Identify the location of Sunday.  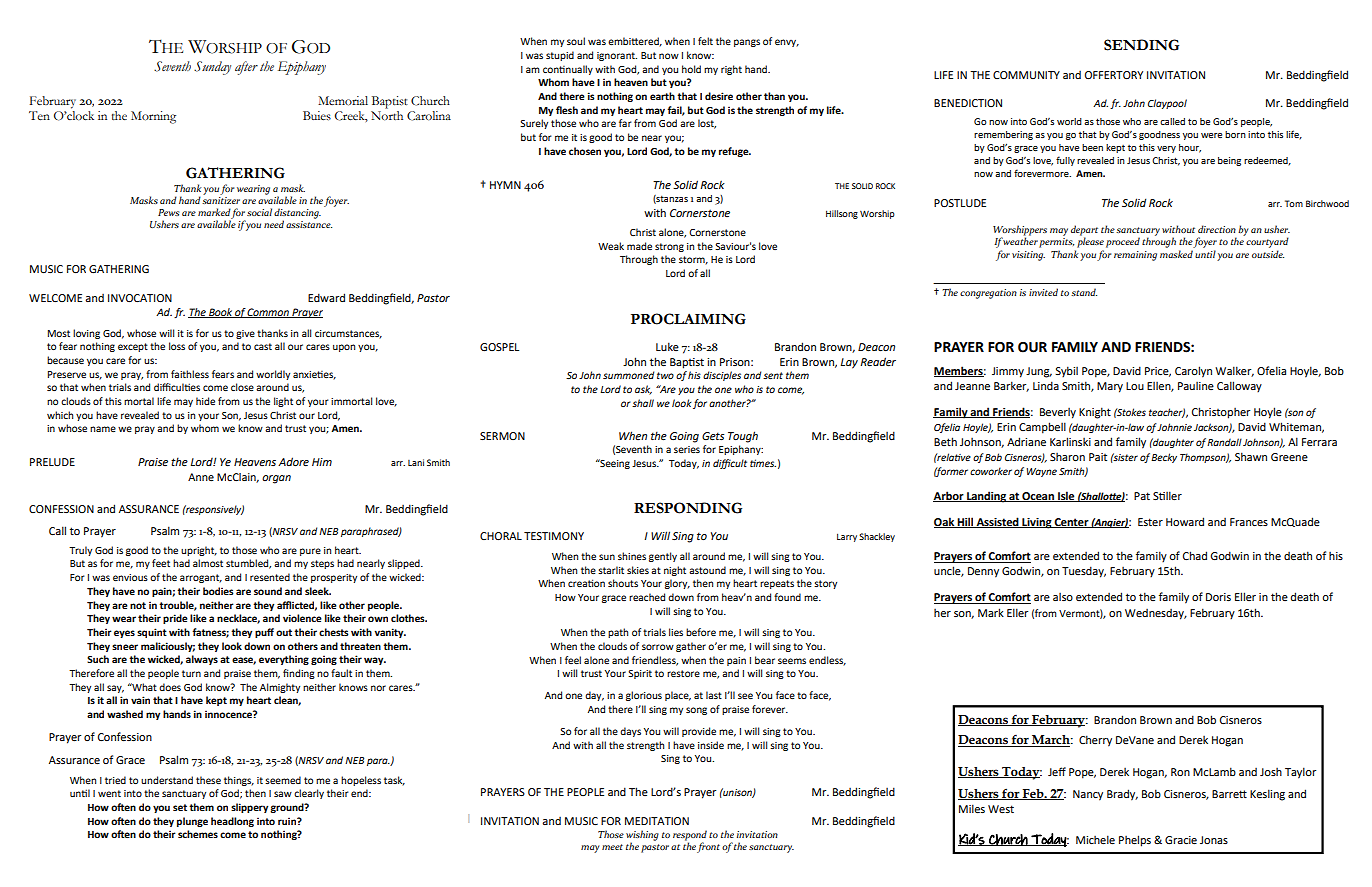
(212, 68).
